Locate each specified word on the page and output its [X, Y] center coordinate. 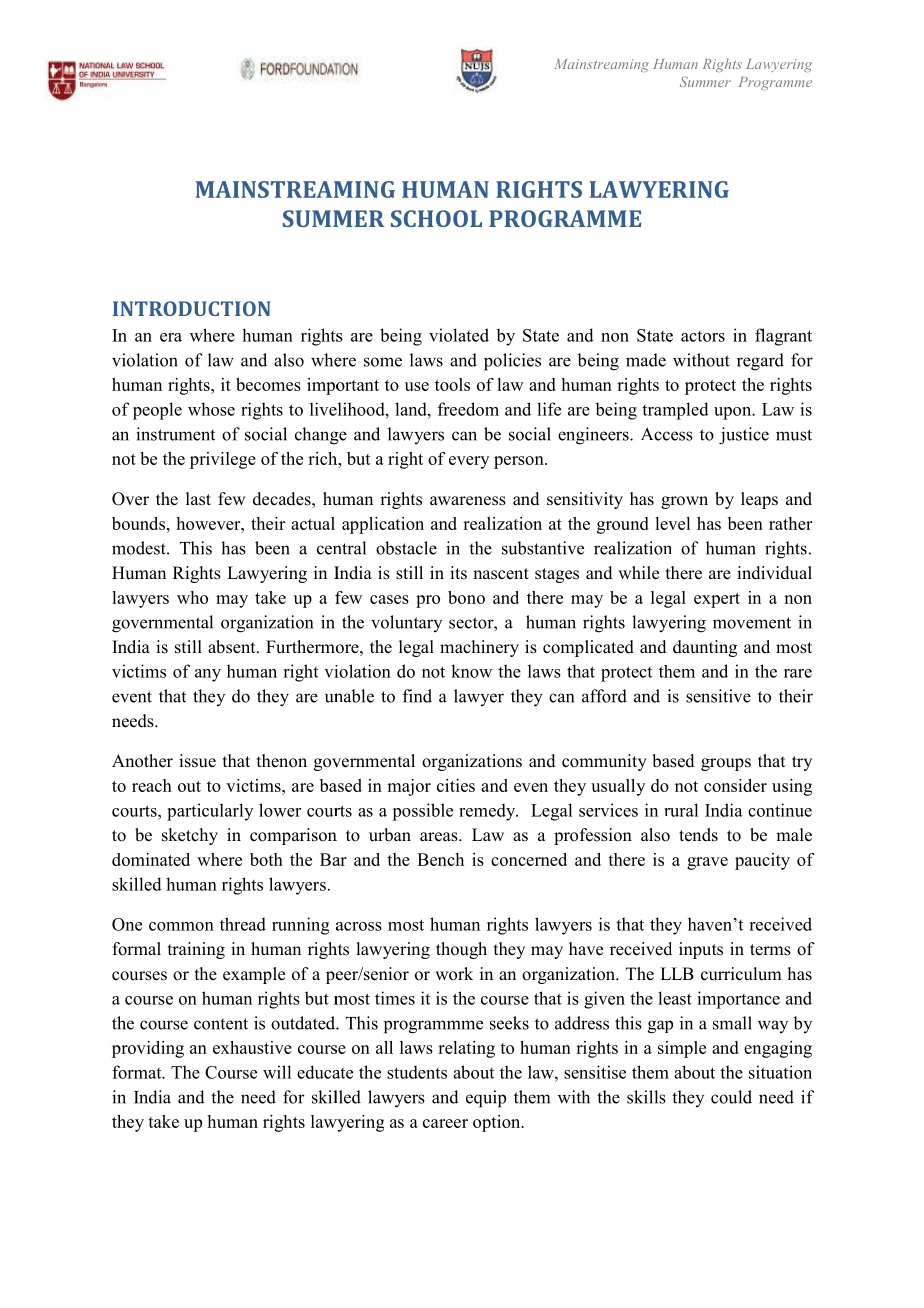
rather [790, 523]
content [221, 1024]
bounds [138, 523]
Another [142, 761]
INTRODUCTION [192, 308]
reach [152, 785]
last [198, 499]
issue [197, 761]
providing [148, 1049]
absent [233, 647]
